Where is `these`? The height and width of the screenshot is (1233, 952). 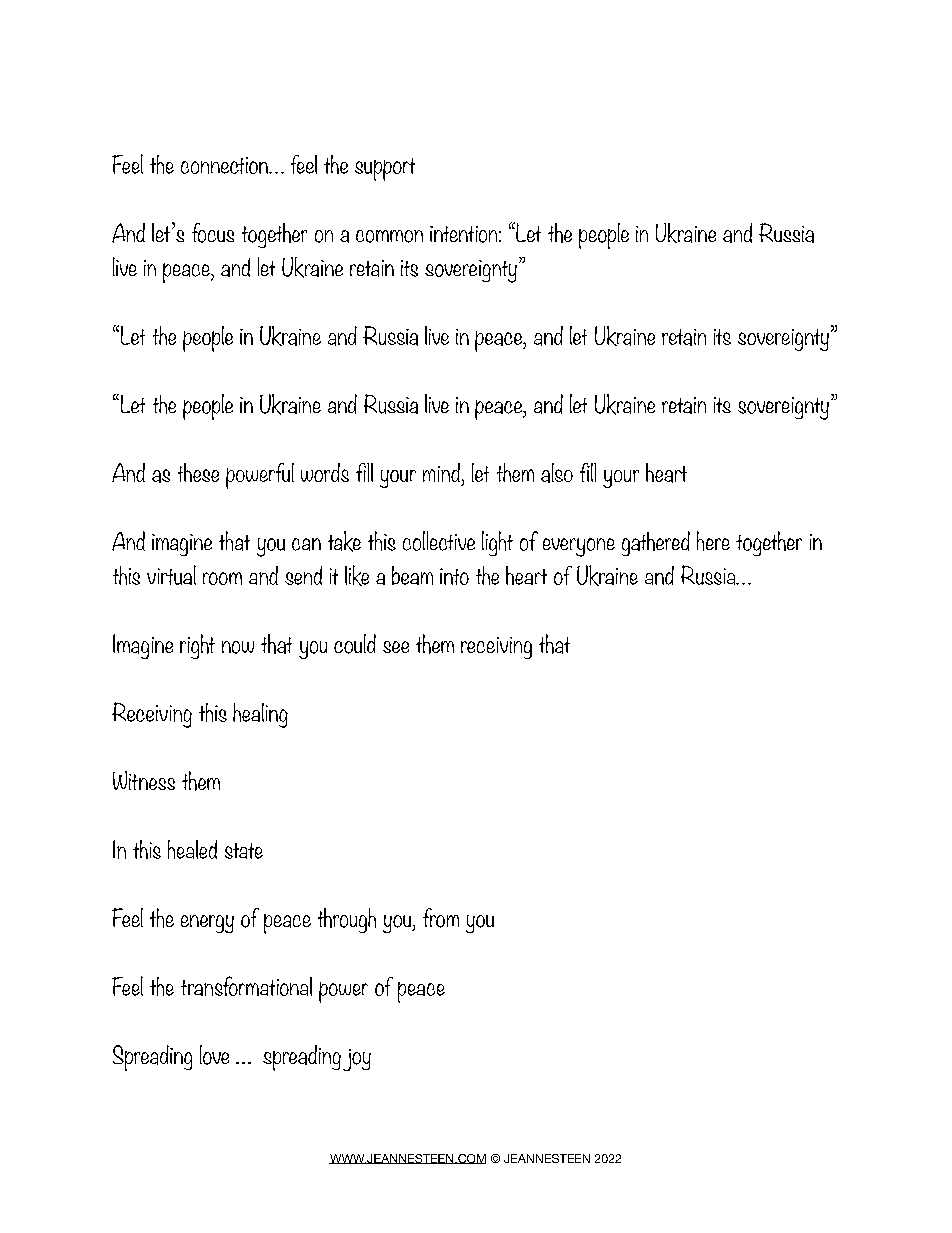
these is located at coordinates (198, 472).
